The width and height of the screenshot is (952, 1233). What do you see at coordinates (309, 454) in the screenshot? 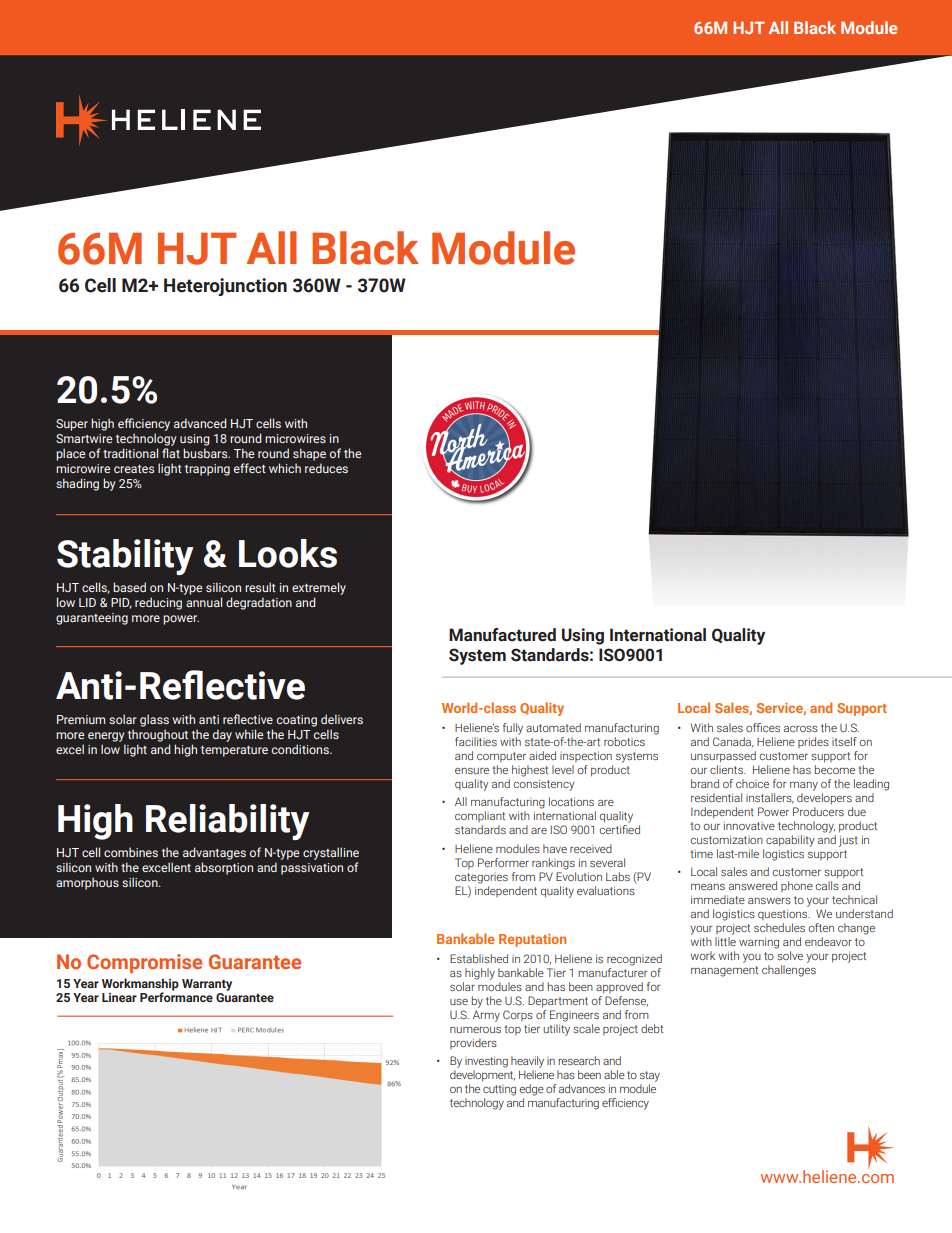
I see `shape` at bounding box center [309, 454].
